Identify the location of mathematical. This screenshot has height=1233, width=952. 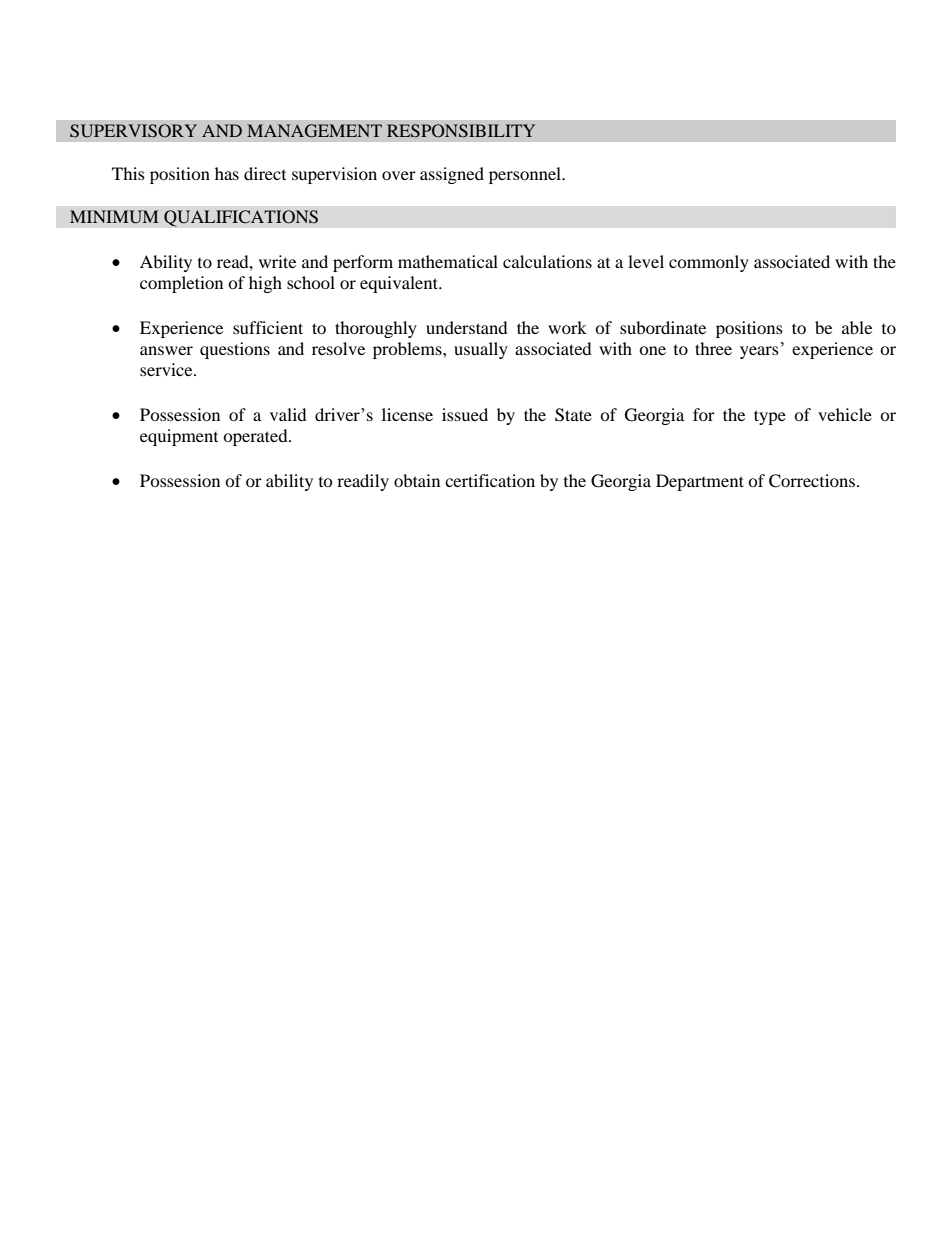
(448, 261).
